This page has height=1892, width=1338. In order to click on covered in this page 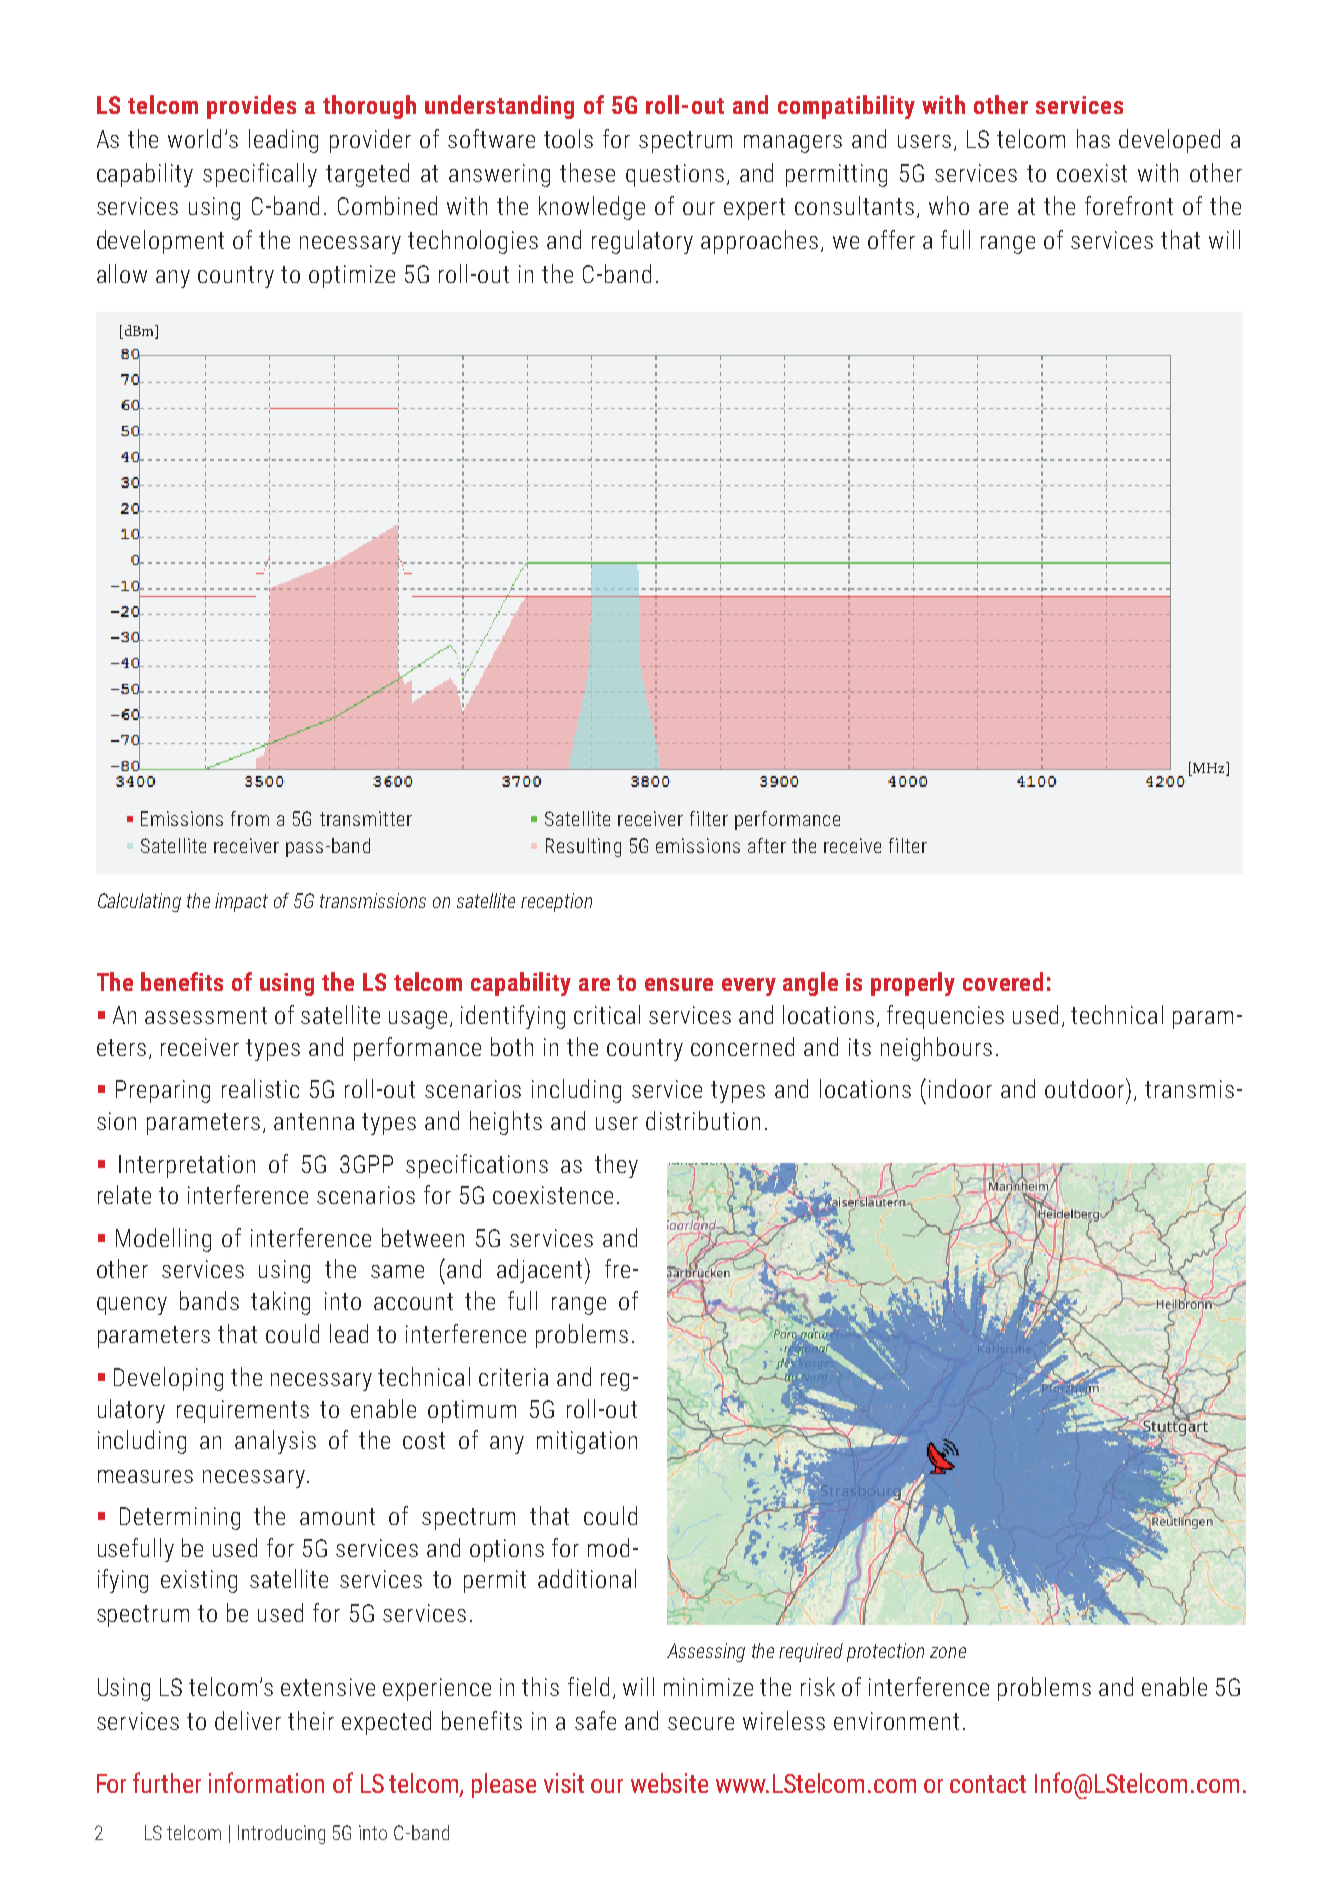, I will do `click(1003, 981)`.
